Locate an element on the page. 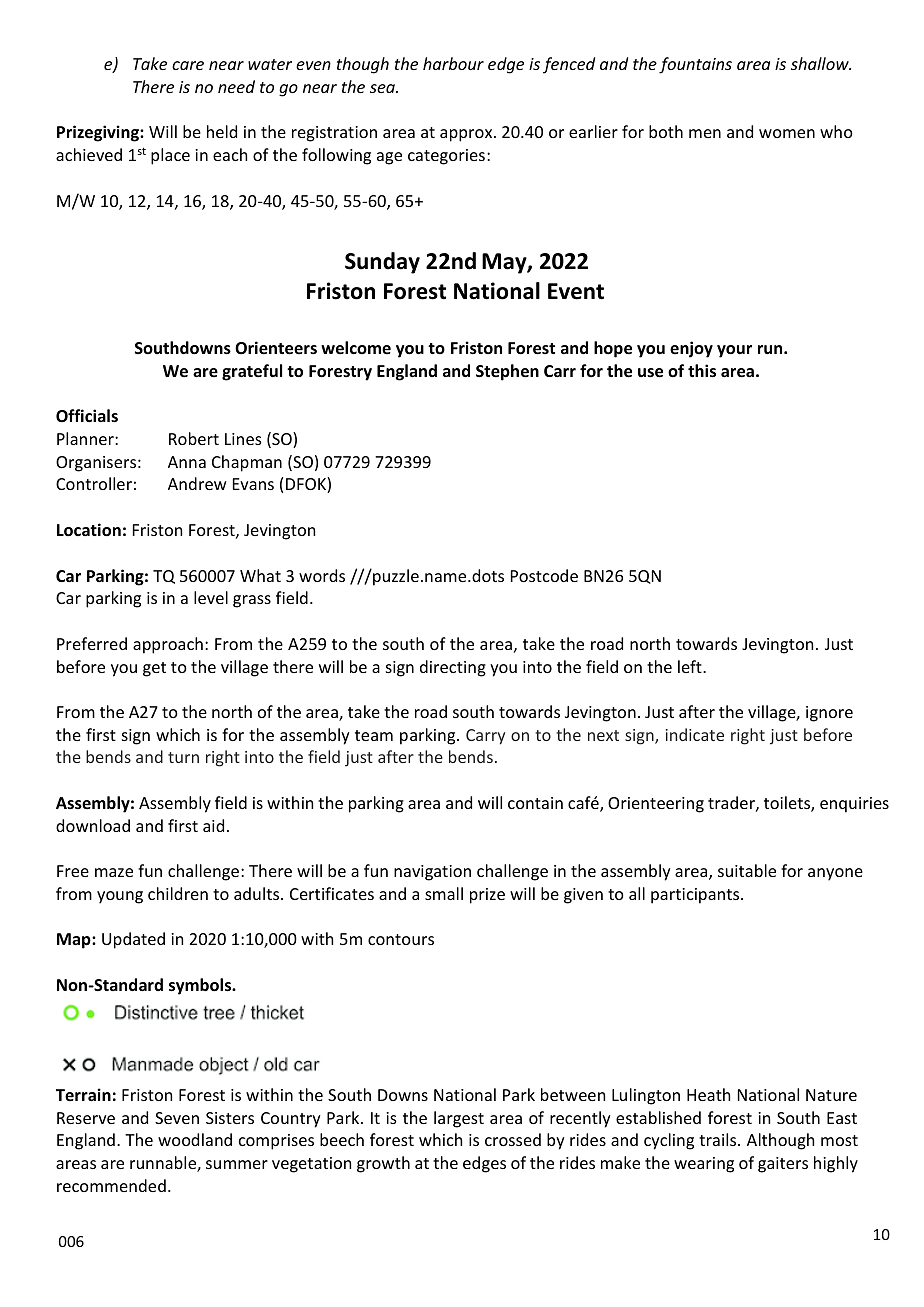 This document has height=1307, width=924. woodland is located at coordinates (195, 1139).
